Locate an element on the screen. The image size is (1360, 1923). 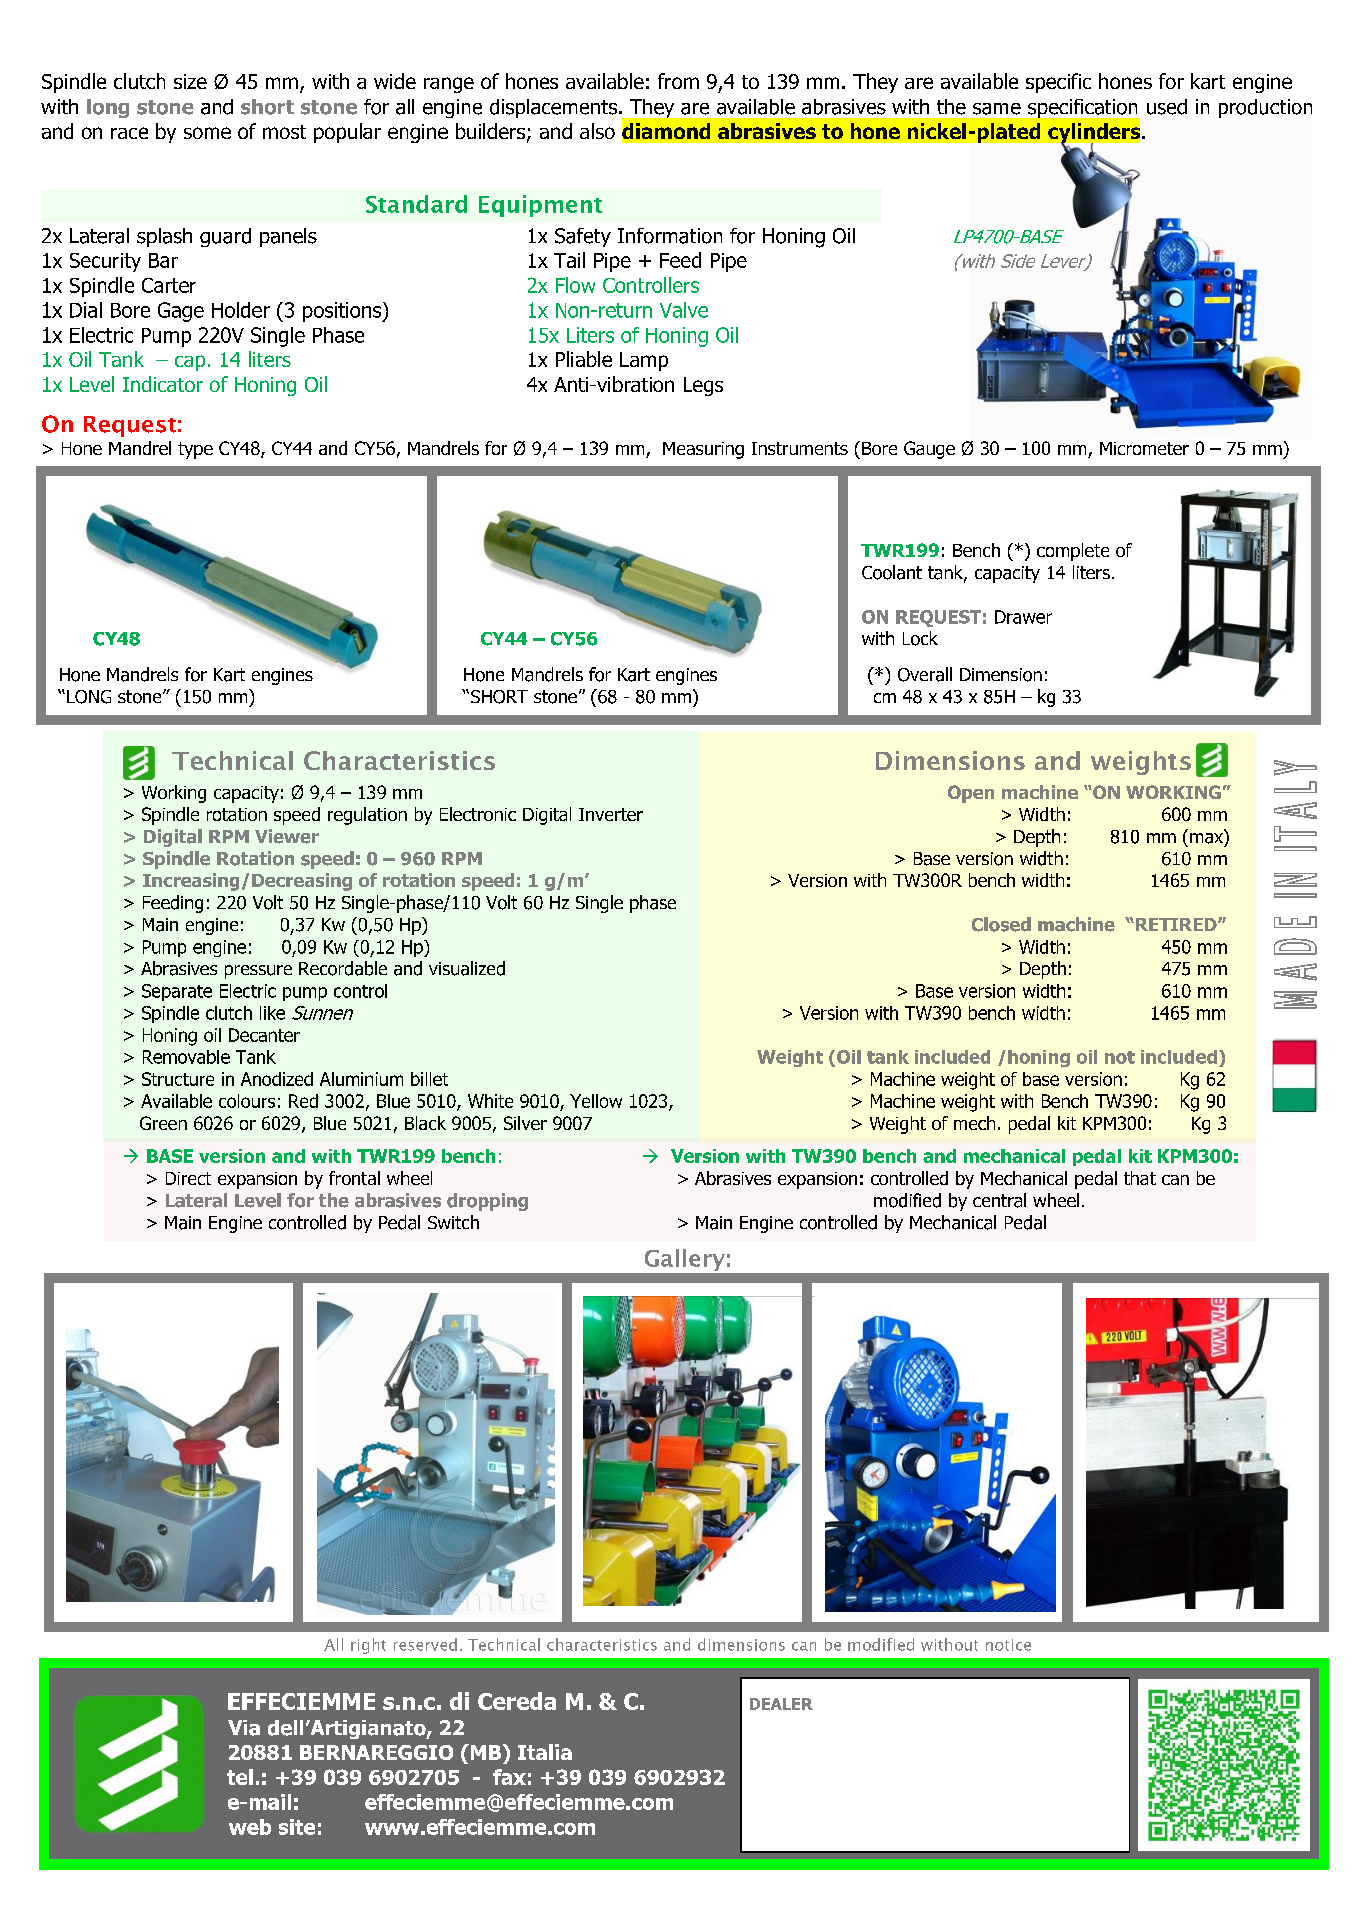
Italia is located at coordinates (545, 1752).
